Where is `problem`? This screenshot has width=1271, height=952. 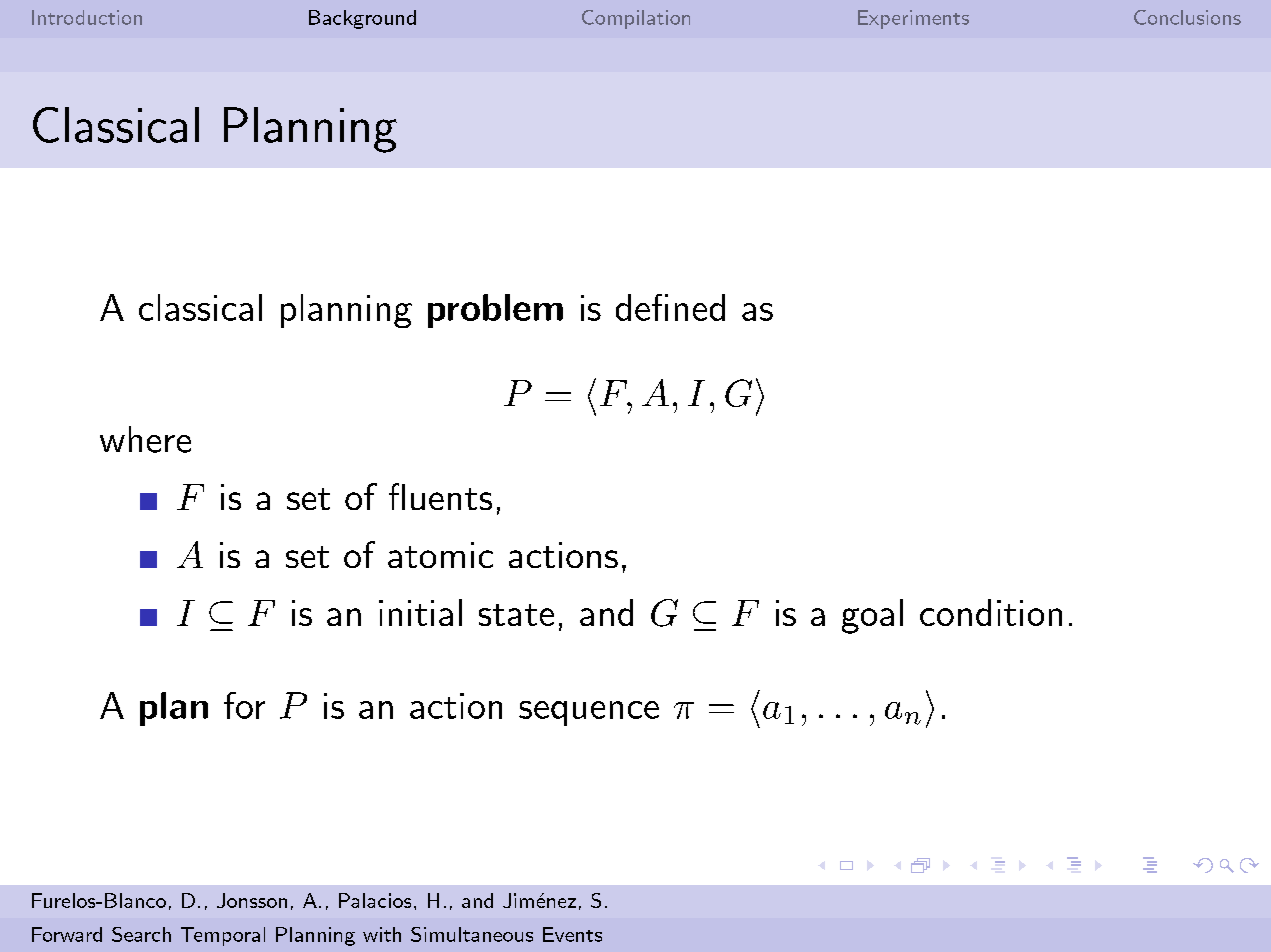
problem is located at coordinates (495, 311).
